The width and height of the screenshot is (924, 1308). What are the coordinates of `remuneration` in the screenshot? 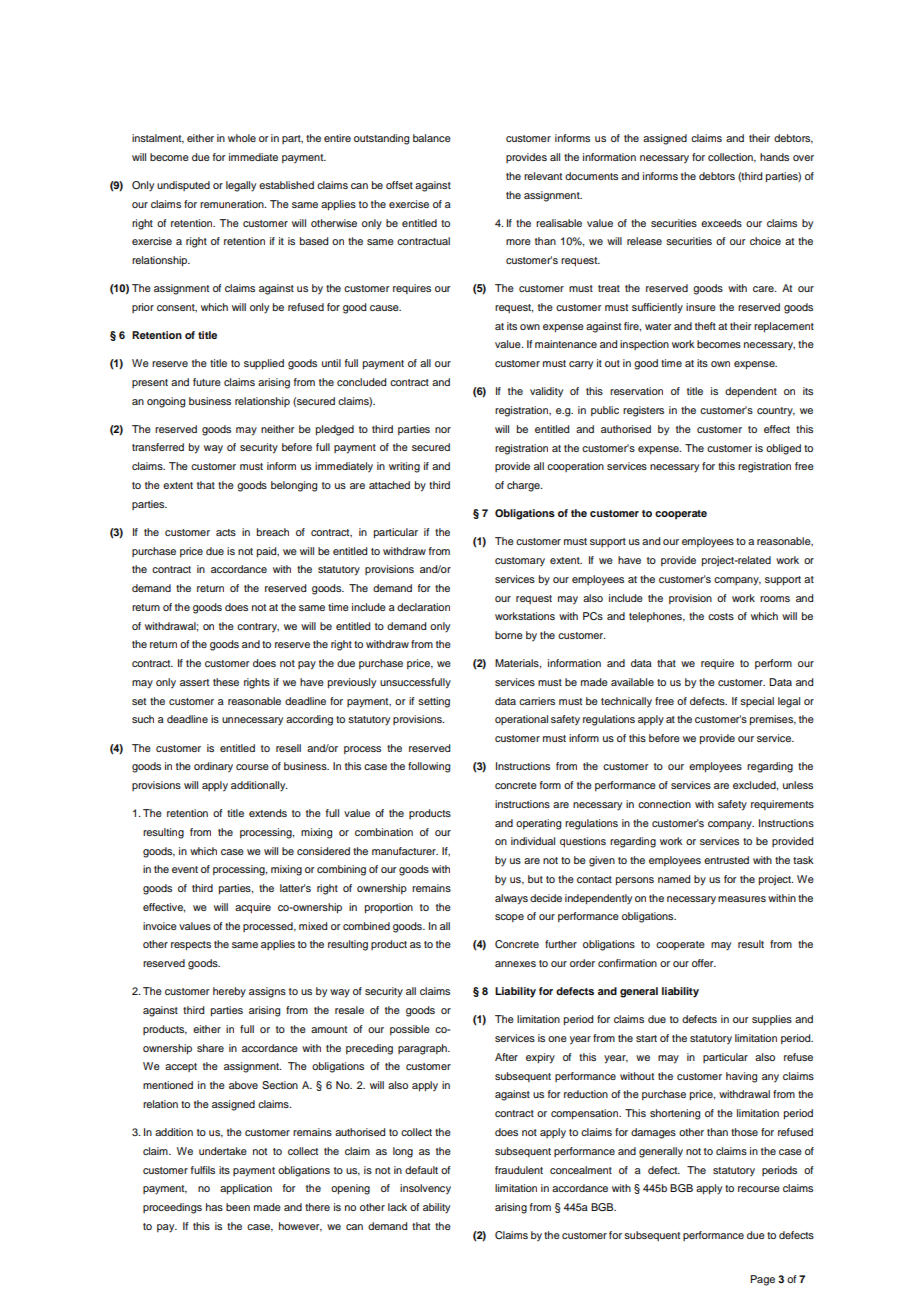 It's located at (233, 204).
